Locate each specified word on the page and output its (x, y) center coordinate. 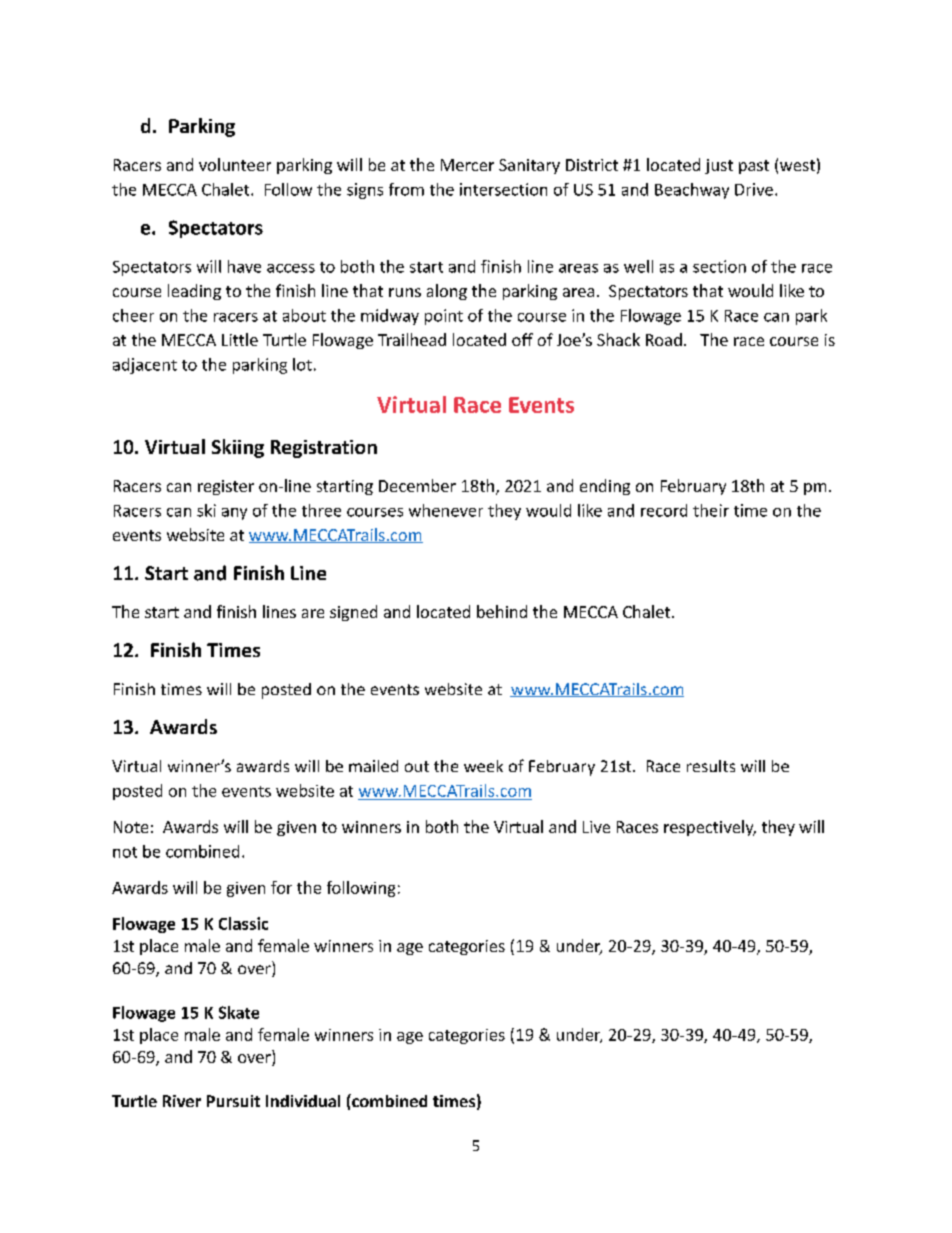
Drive (754, 189)
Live (596, 827)
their (711, 510)
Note (131, 827)
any (234, 514)
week (483, 766)
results (711, 766)
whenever (446, 510)
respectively (710, 828)
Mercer (467, 165)
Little (240, 339)
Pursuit (233, 1101)
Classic (243, 923)
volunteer (235, 164)
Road (664, 339)
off (522, 339)
